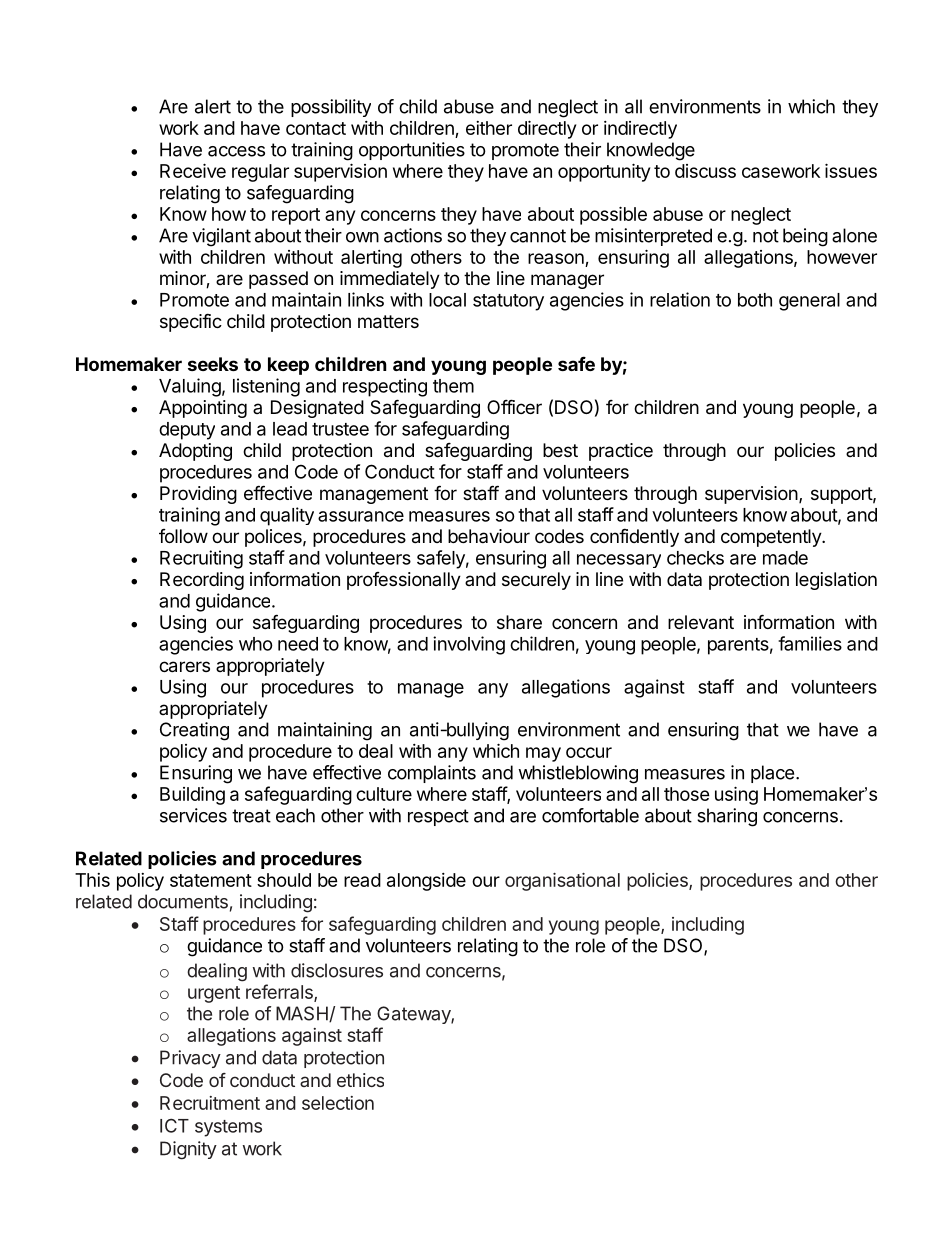 The width and height of the screenshot is (952, 1233). I want to click on either, so click(489, 128).
